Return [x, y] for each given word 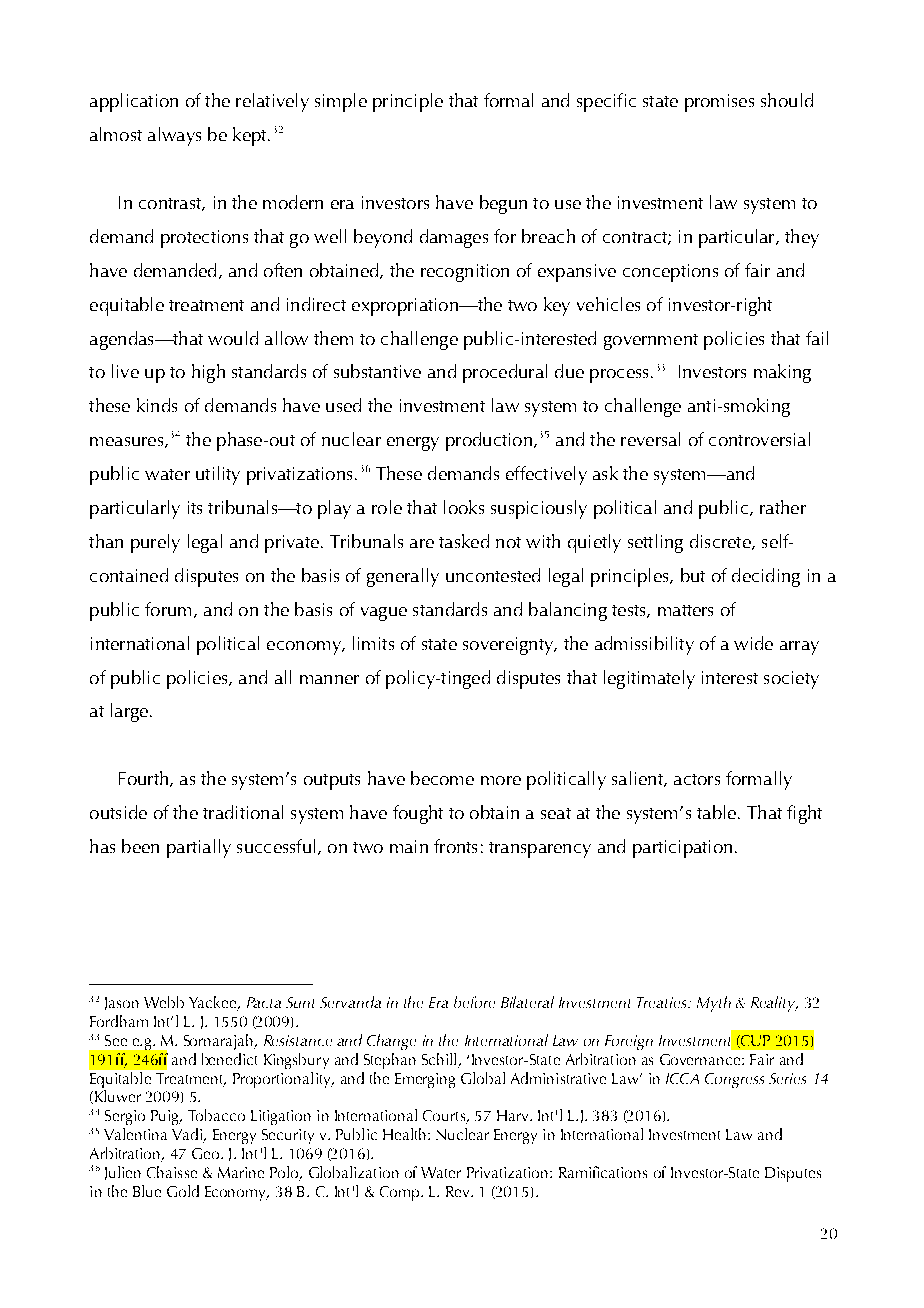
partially [199, 848]
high [208, 373]
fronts [455, 846]
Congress [734, 1080]
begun [503, 204]
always [174, 136]
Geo [207, 1153]
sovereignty [509, 646]
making [782, 373]
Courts [445, 1117]
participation [682, 849]
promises [719, 103]
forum [168, 609]
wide [753, 643]
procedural [505, 373]
